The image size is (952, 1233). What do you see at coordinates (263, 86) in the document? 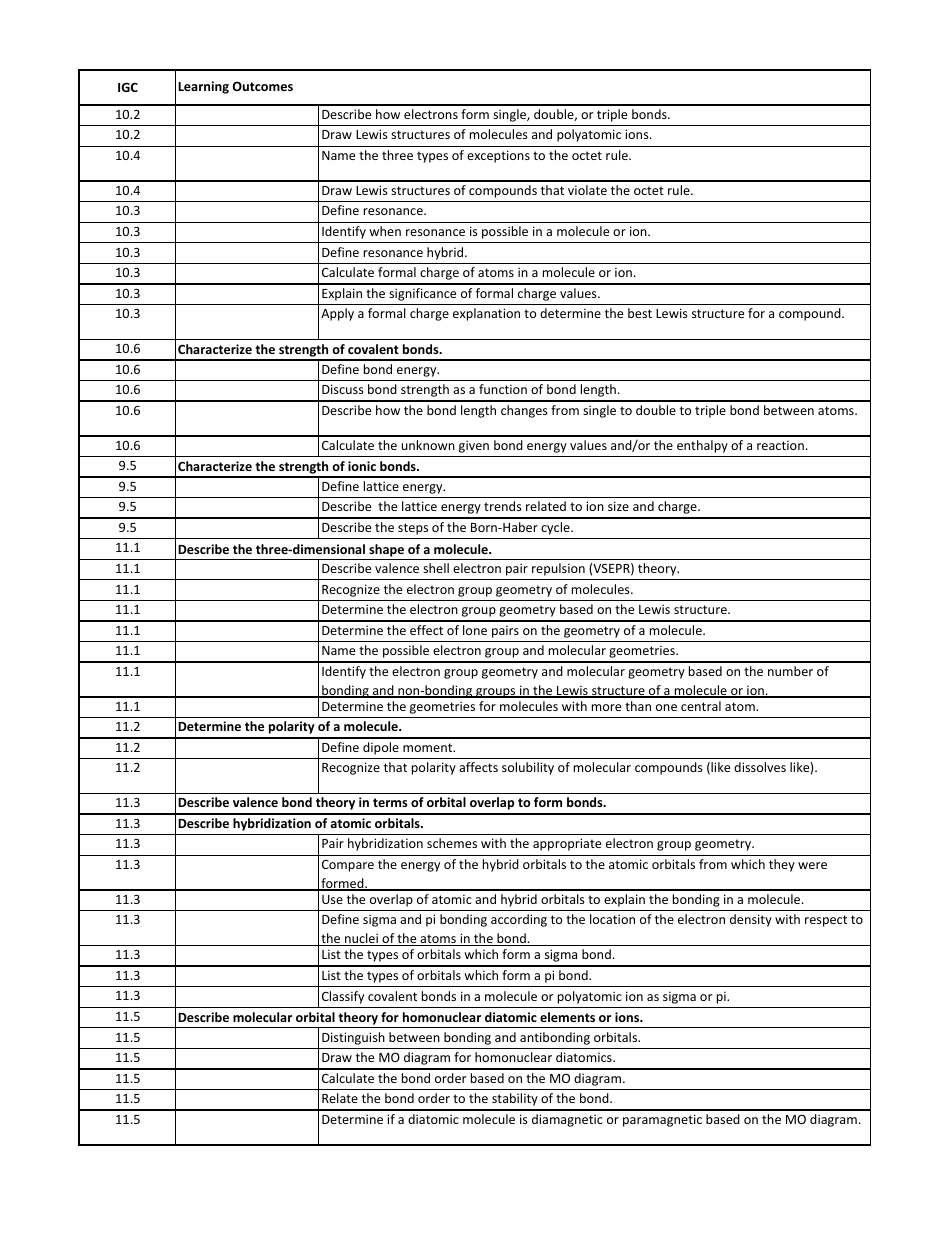
I see `Outcomes` at bounding box center [263, 86].
